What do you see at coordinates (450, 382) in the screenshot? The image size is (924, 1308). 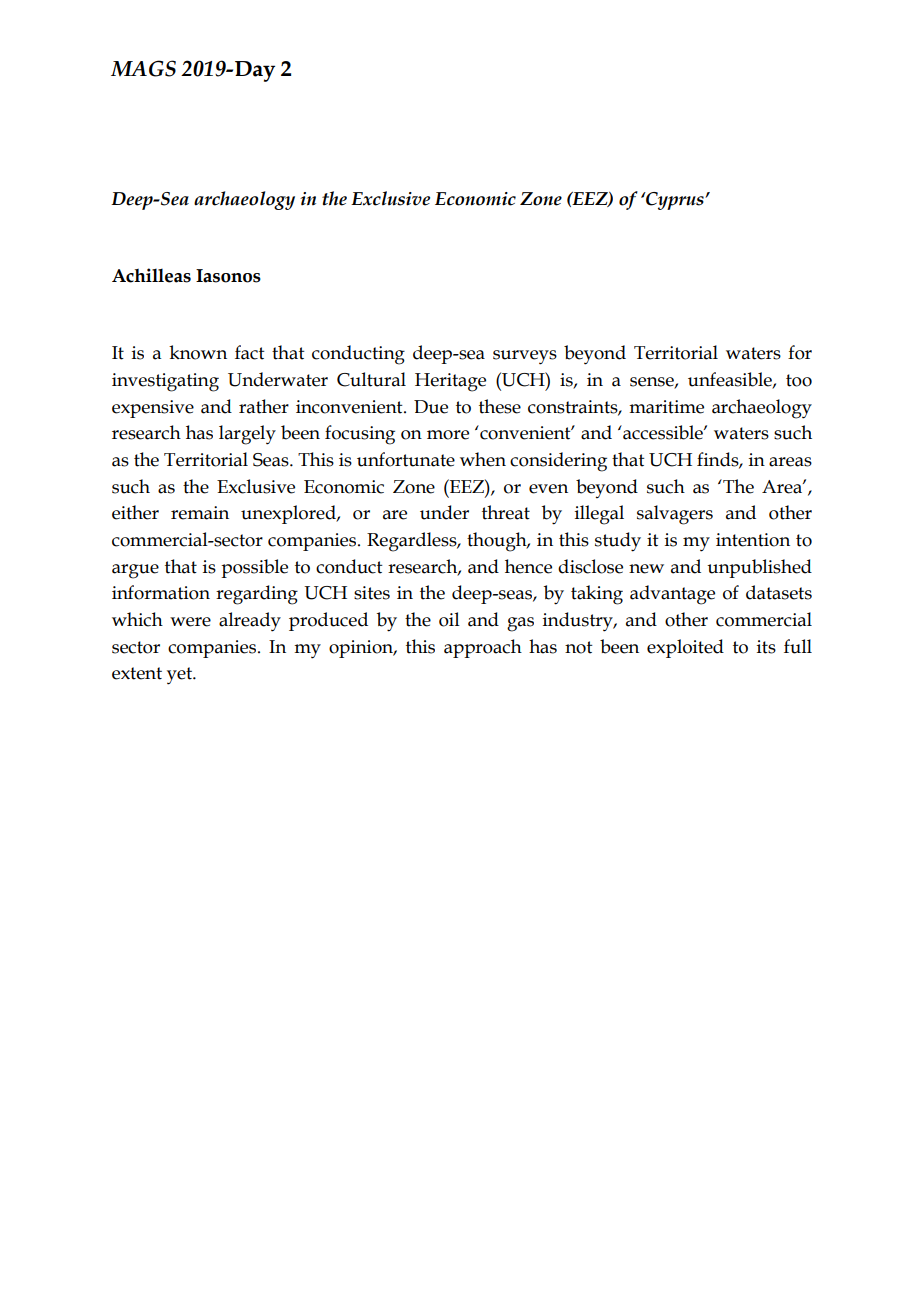 I see `Heritage` at bounding box center [450, 382].
